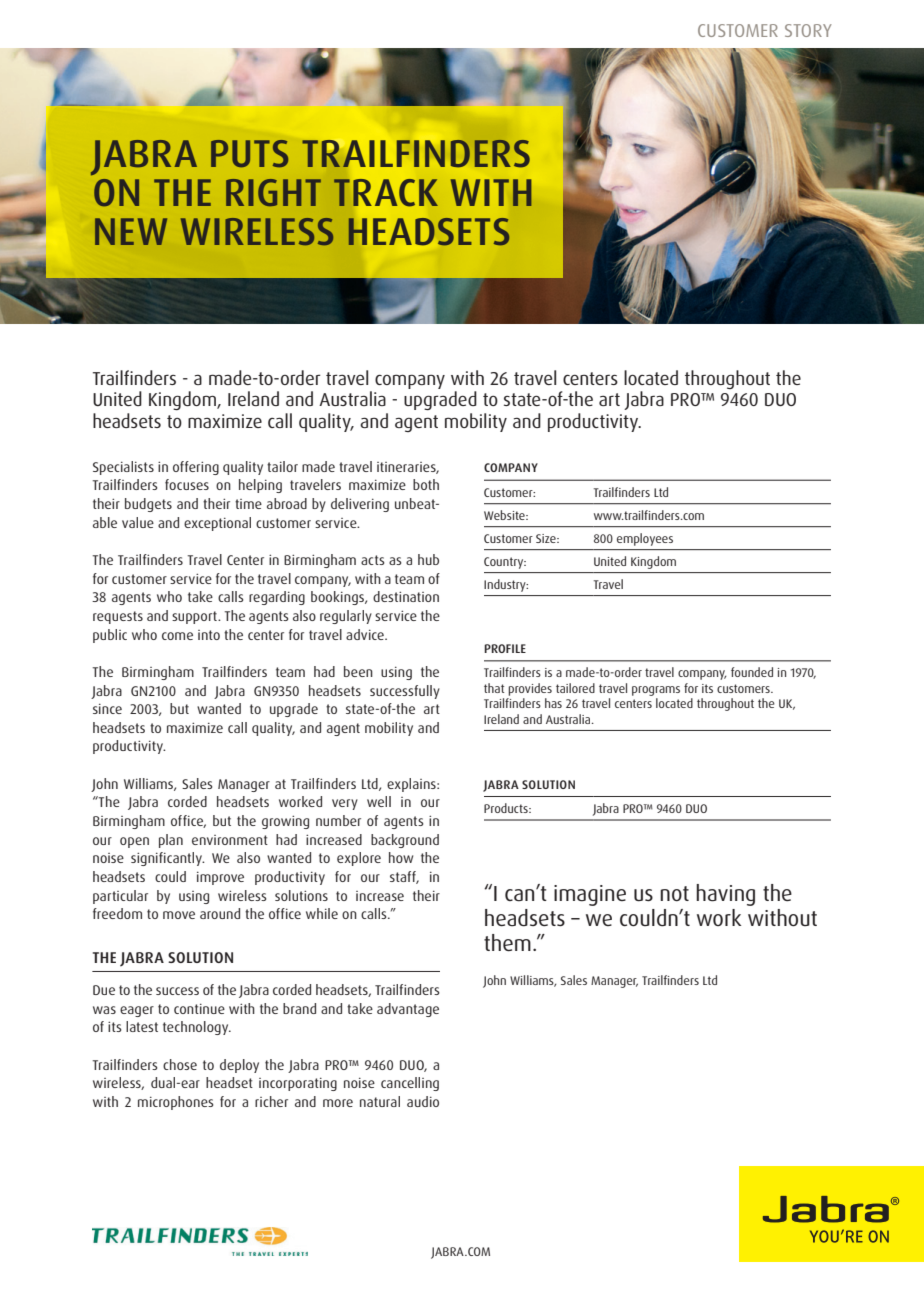 This screenshot has height=1308, width=924. Describe the element at coordinates (217, 524) in the screenshot. I see `exceptional` at that location.
